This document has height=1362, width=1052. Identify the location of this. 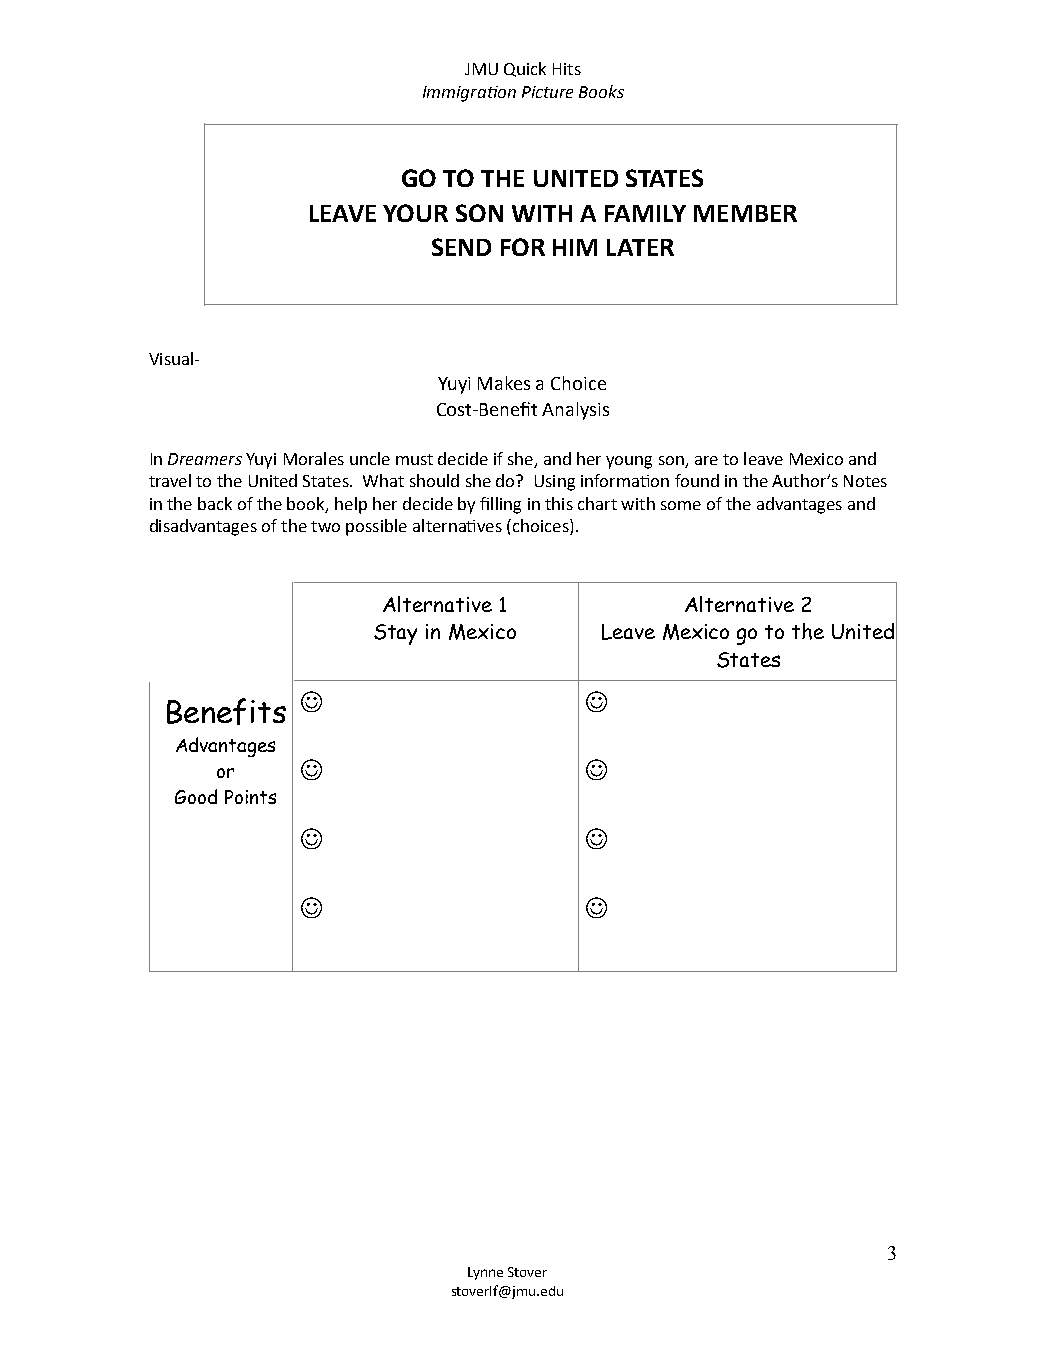
(559, 503).
